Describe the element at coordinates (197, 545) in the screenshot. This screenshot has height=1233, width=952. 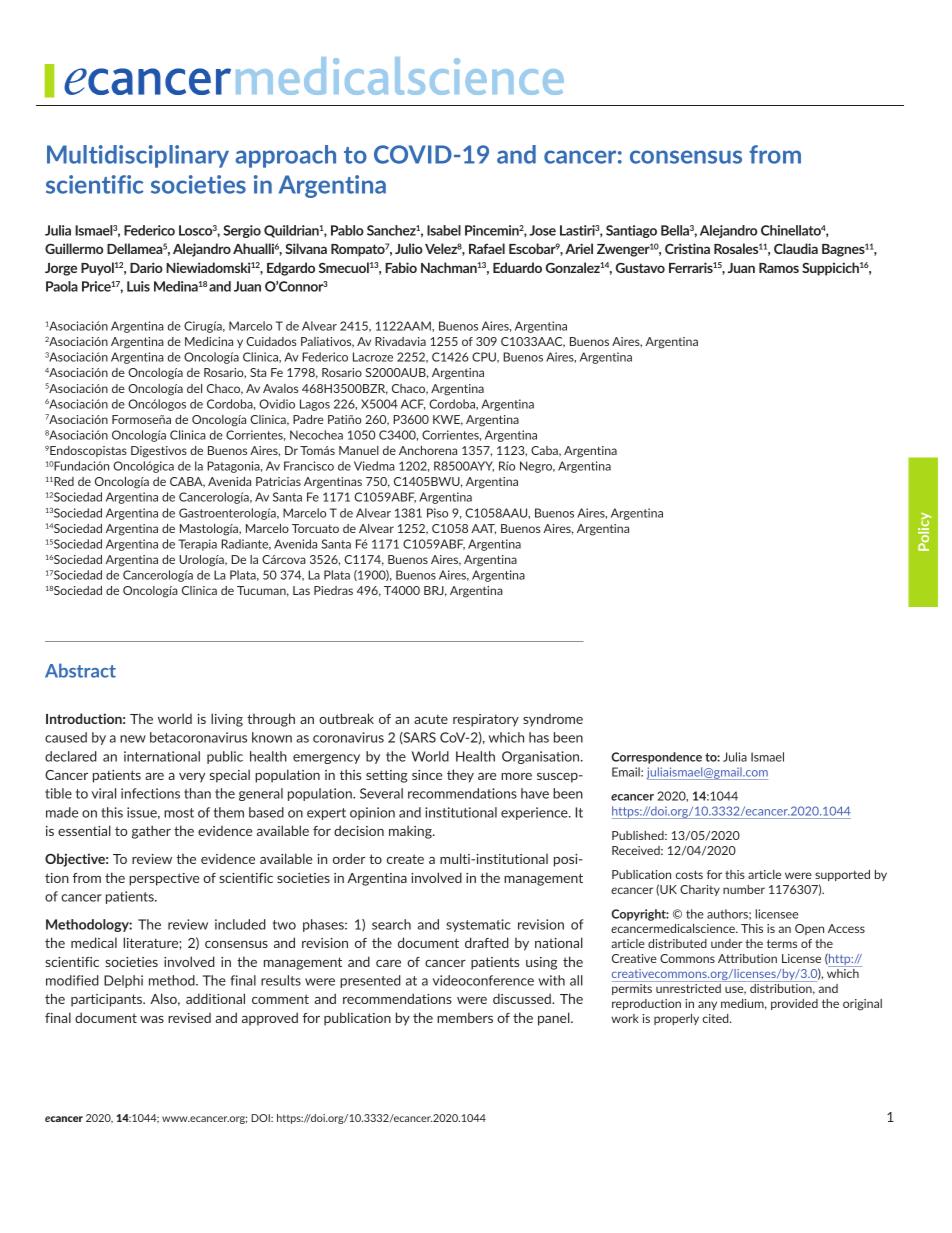
I see `Terapia` at that location.
